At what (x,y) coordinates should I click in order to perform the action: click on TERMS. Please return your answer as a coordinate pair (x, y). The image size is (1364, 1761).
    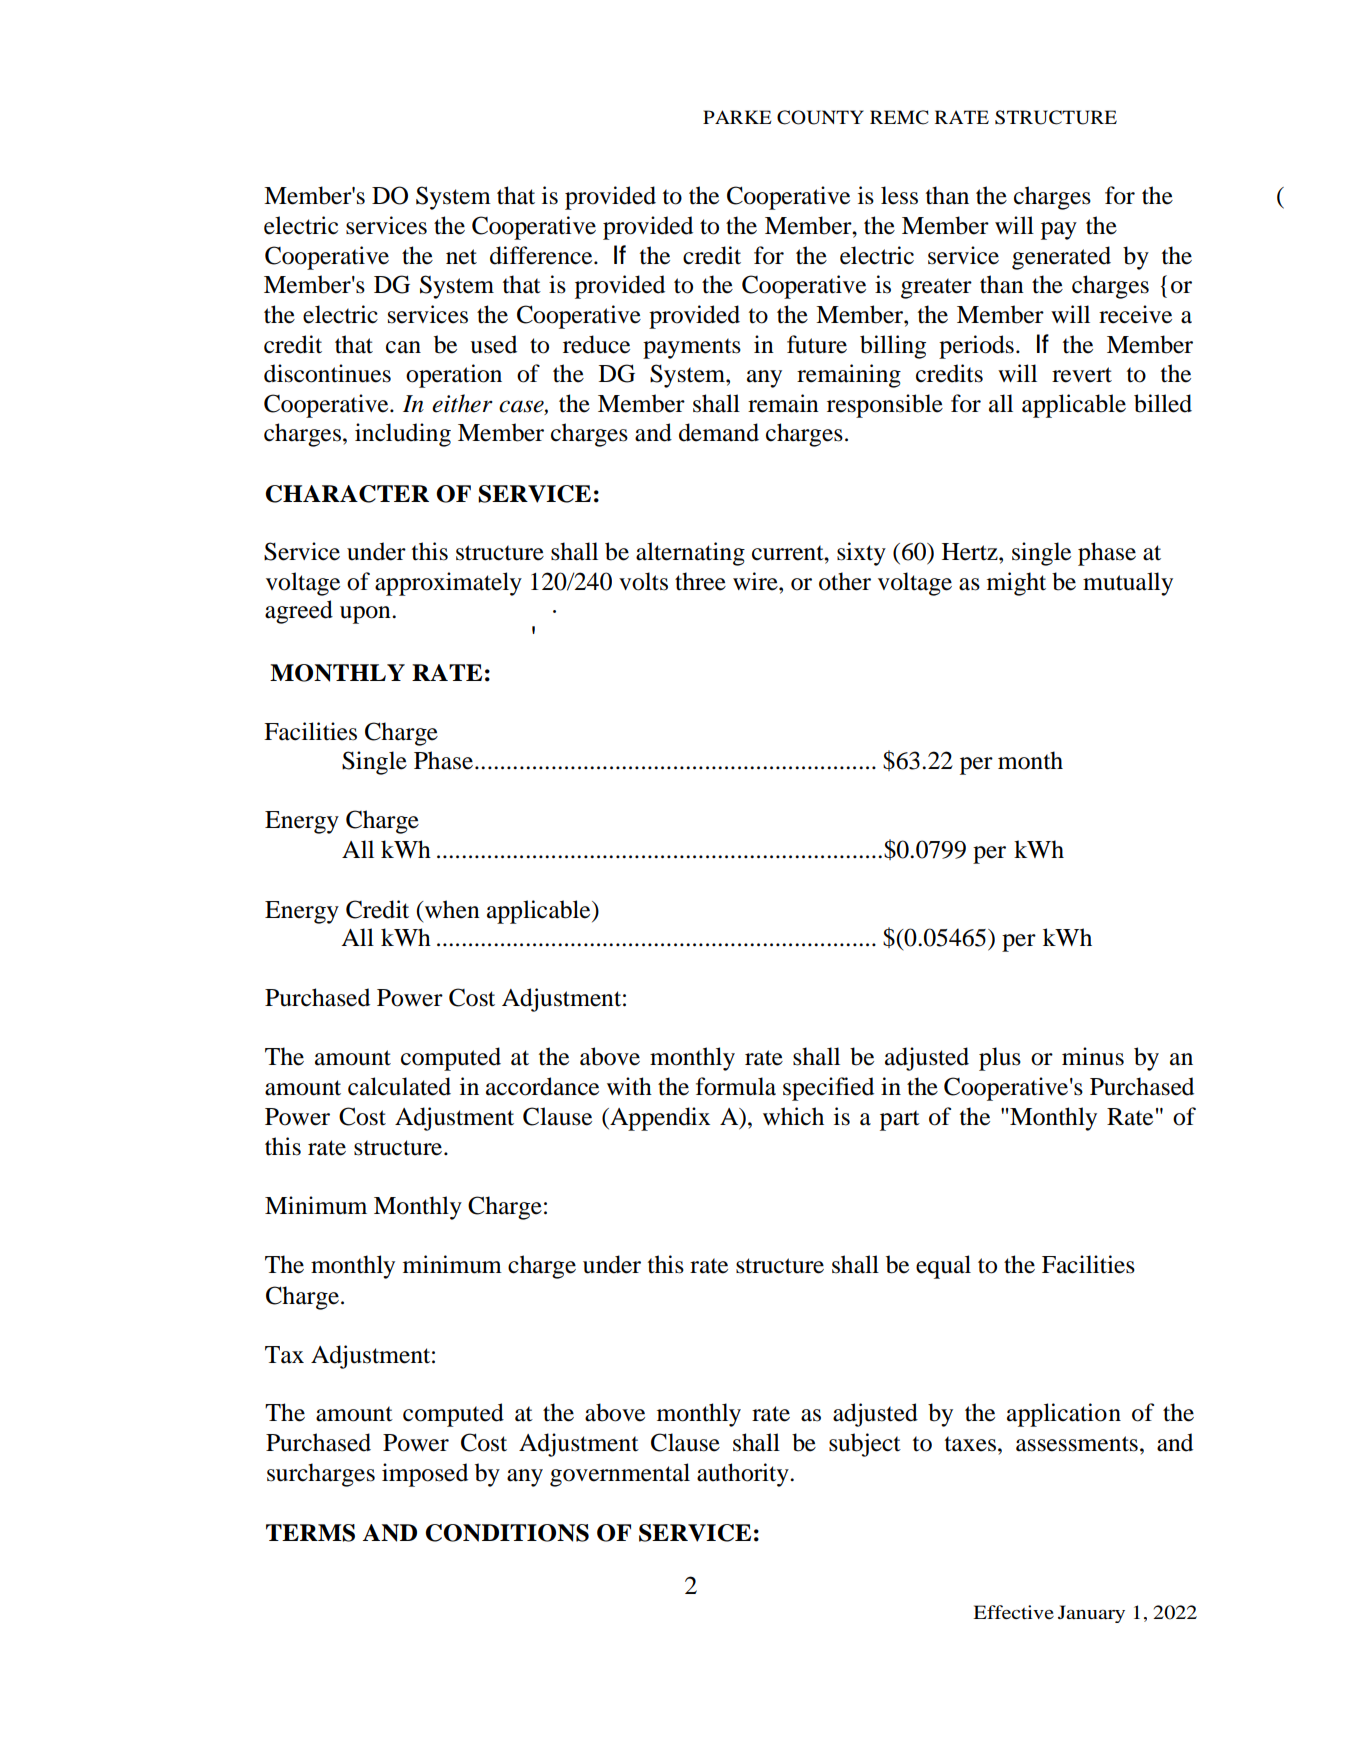
    Looking at the image, I should click on (310, 1533).
